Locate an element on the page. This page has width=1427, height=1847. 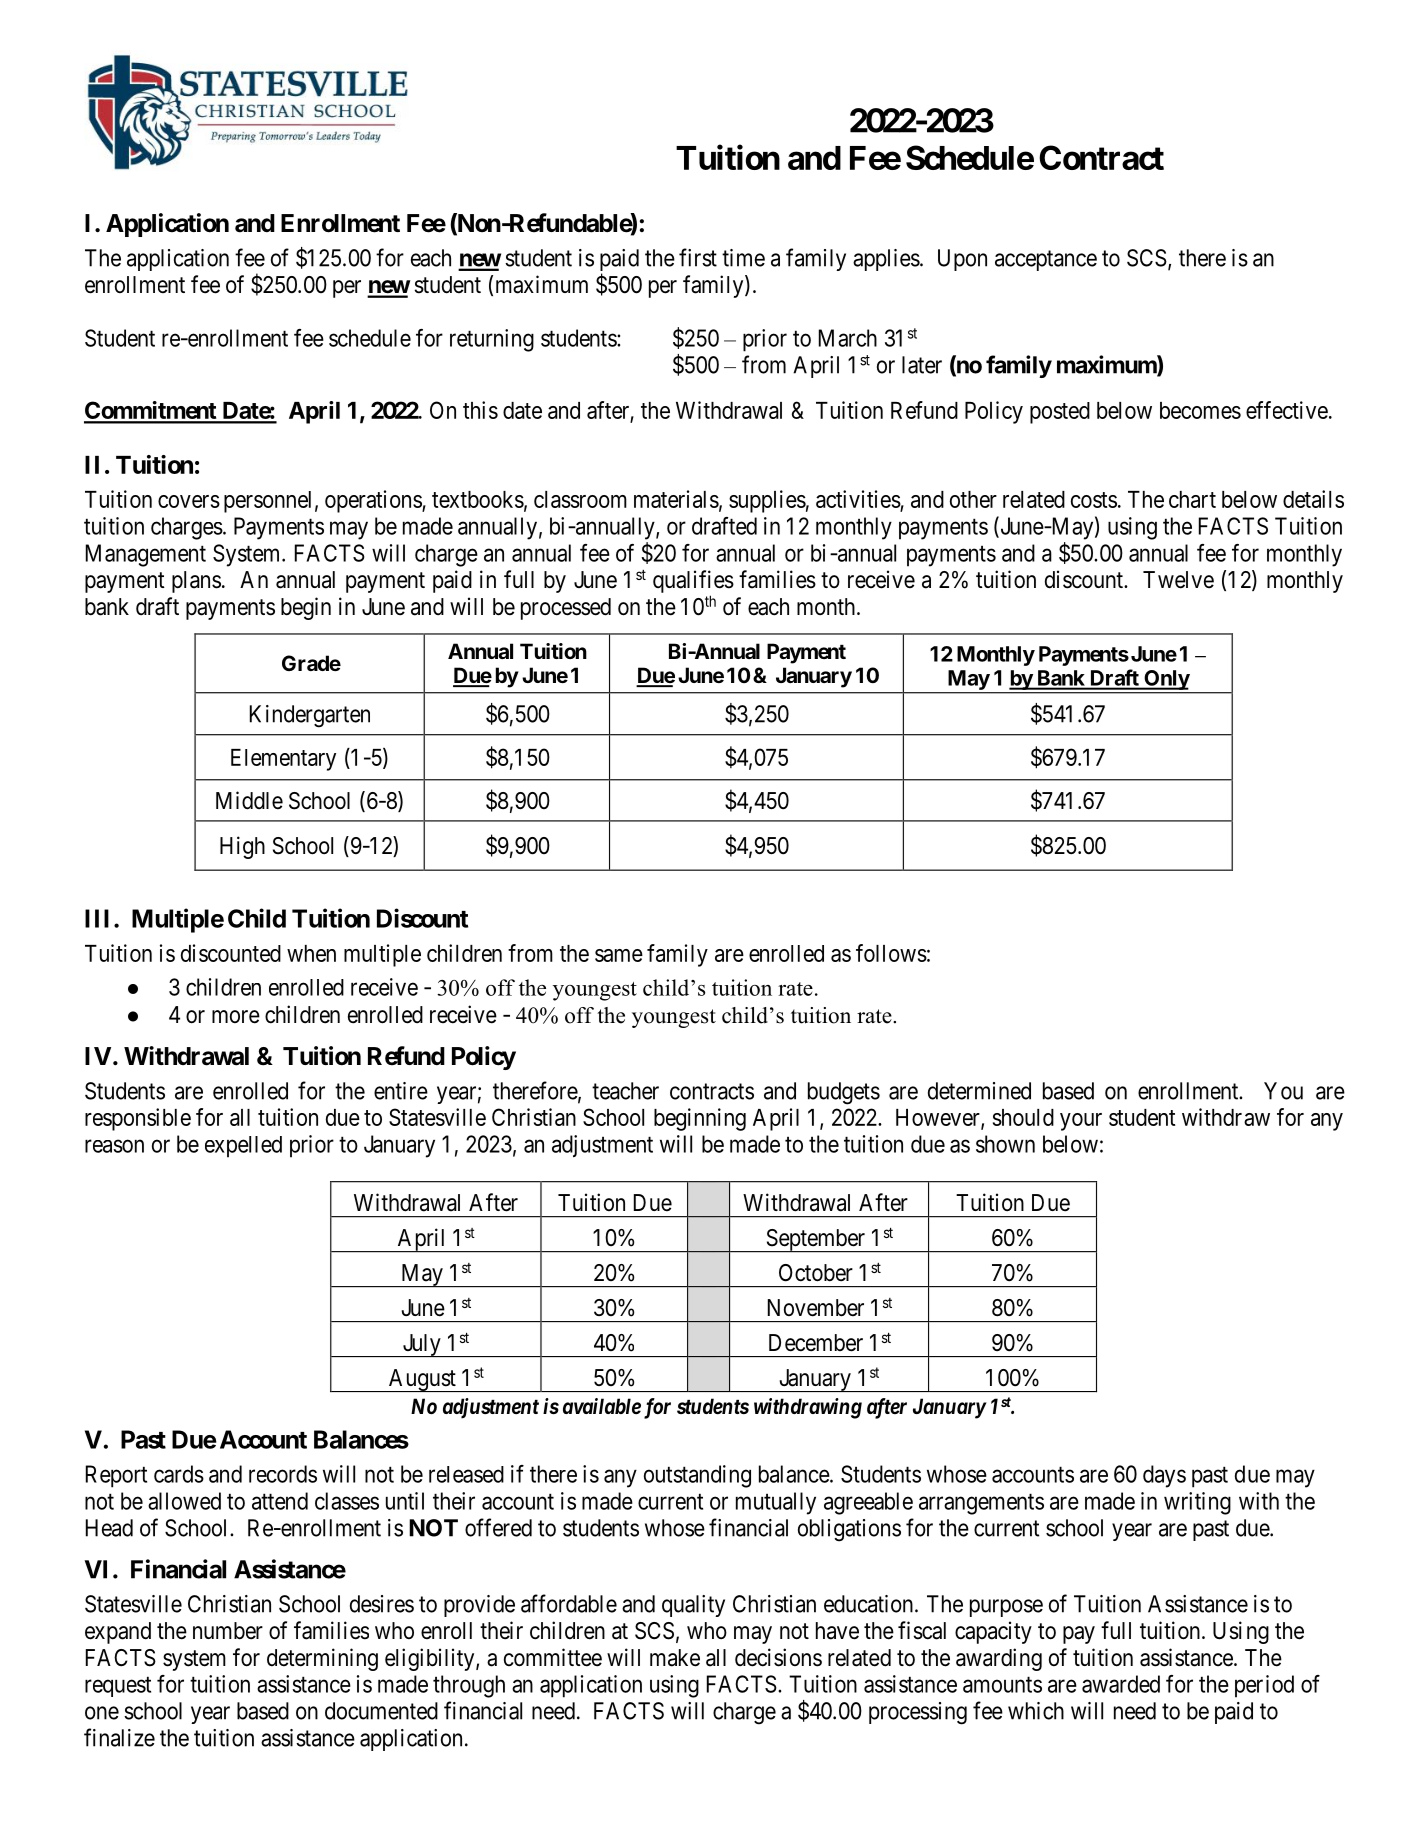
first is located at coordinates (698, 257).
